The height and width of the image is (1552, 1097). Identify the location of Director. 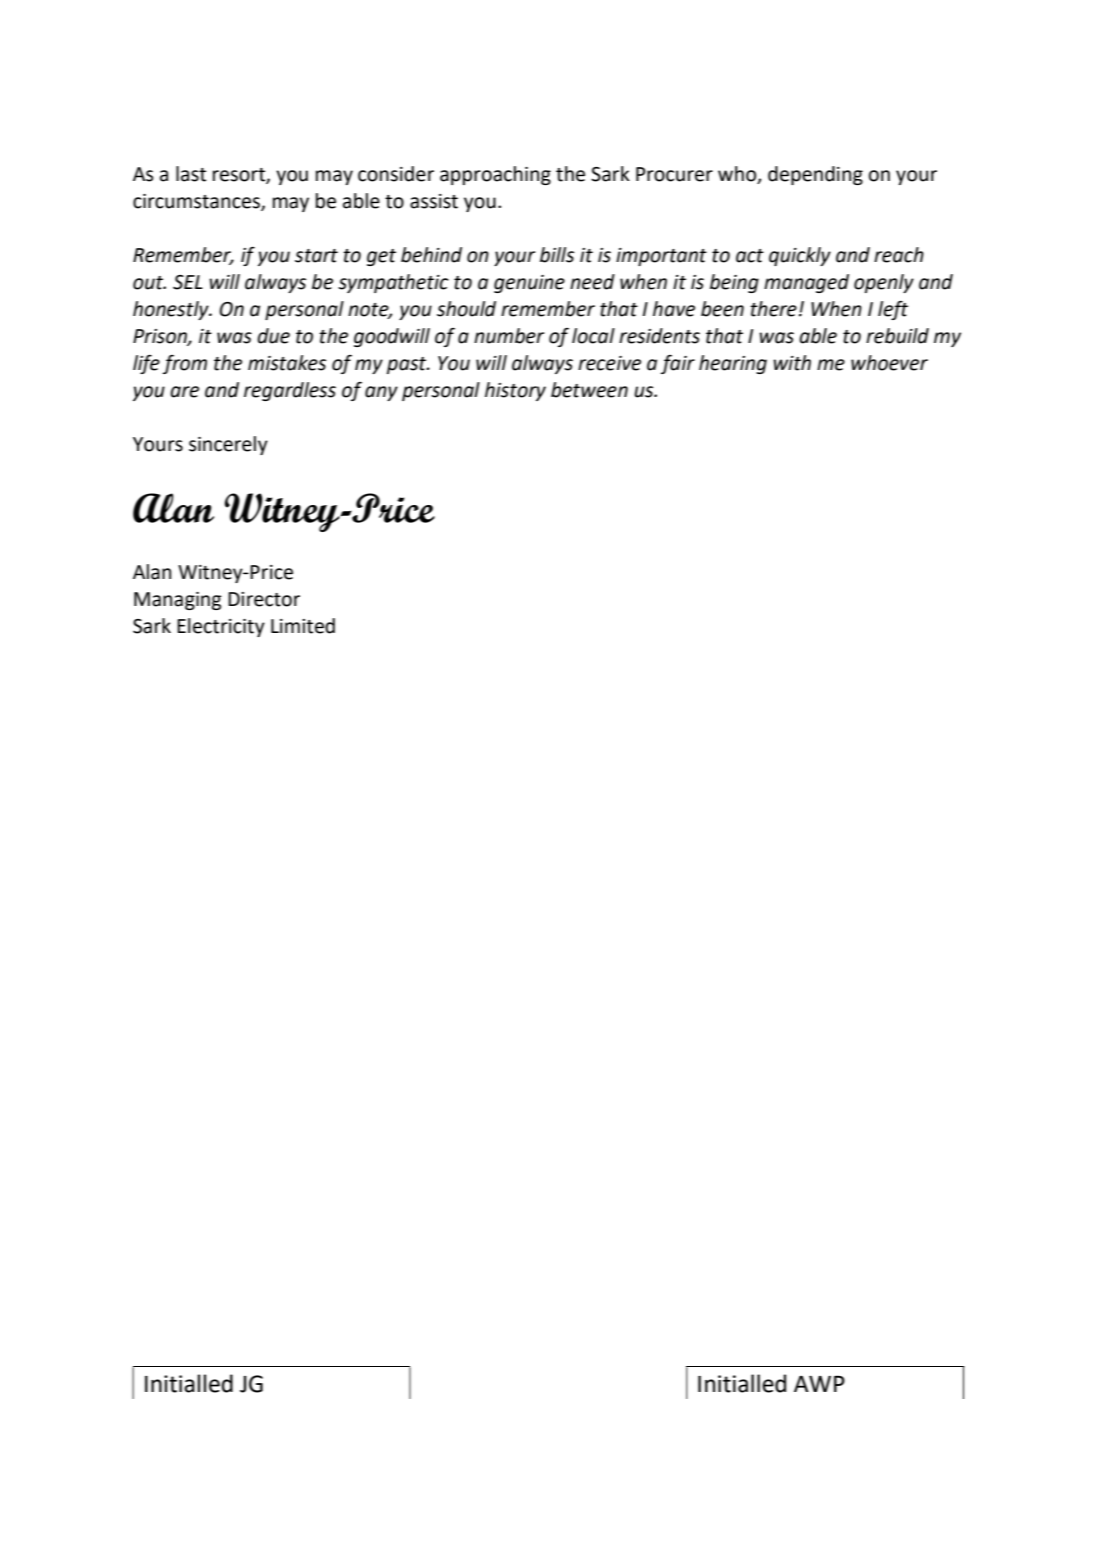
(264, 599).
